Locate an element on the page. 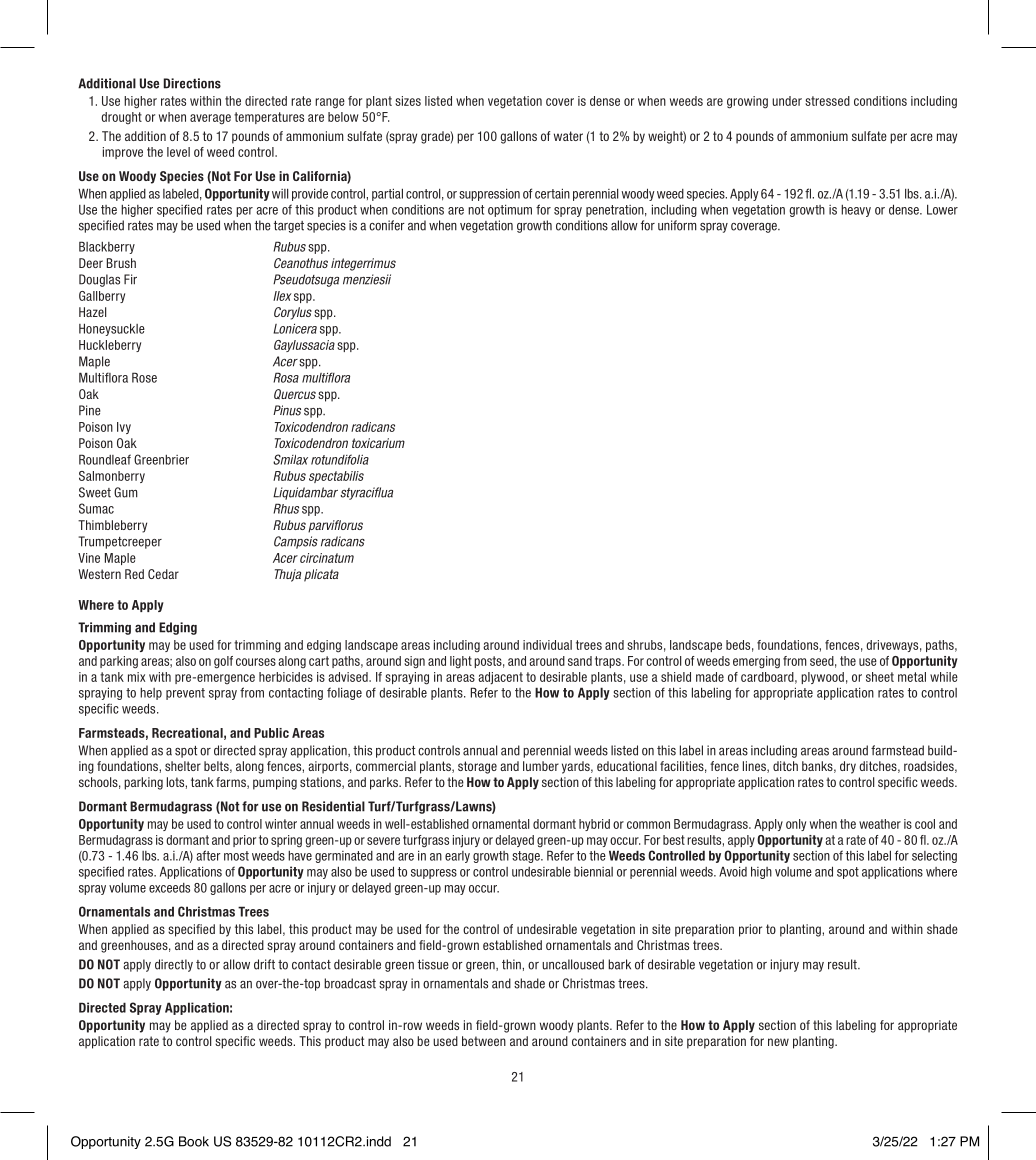  between is located at coordinates (484, 1041).
